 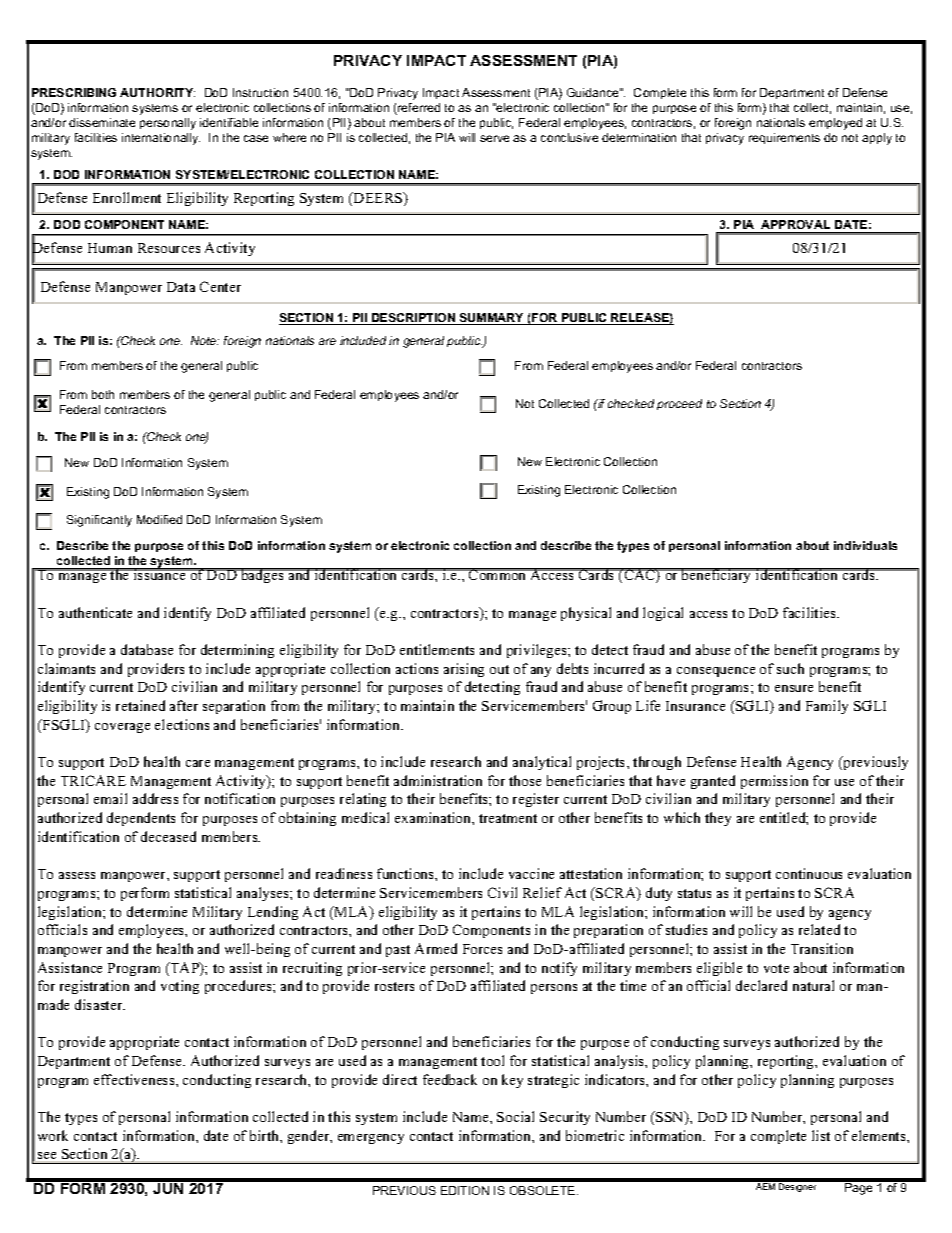 I want to click on serve, so click(x=494, y=138).
